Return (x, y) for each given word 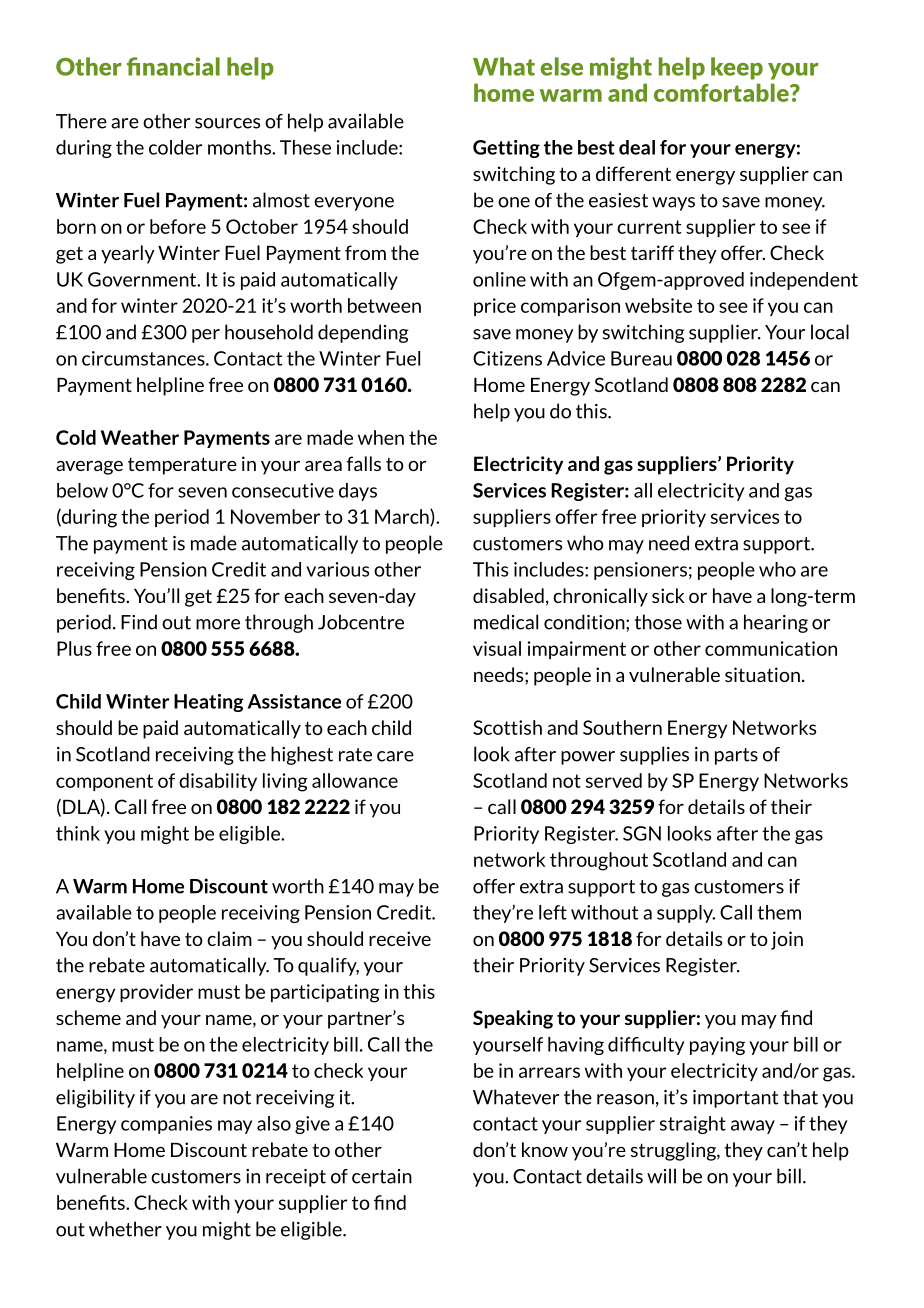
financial (173, 66)
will (661, 1176)
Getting (506, 149)
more (218, 624)
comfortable (722, 92)
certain (382, 1176)
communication (771, 648)
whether (125, 1229)
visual (497, 648)
